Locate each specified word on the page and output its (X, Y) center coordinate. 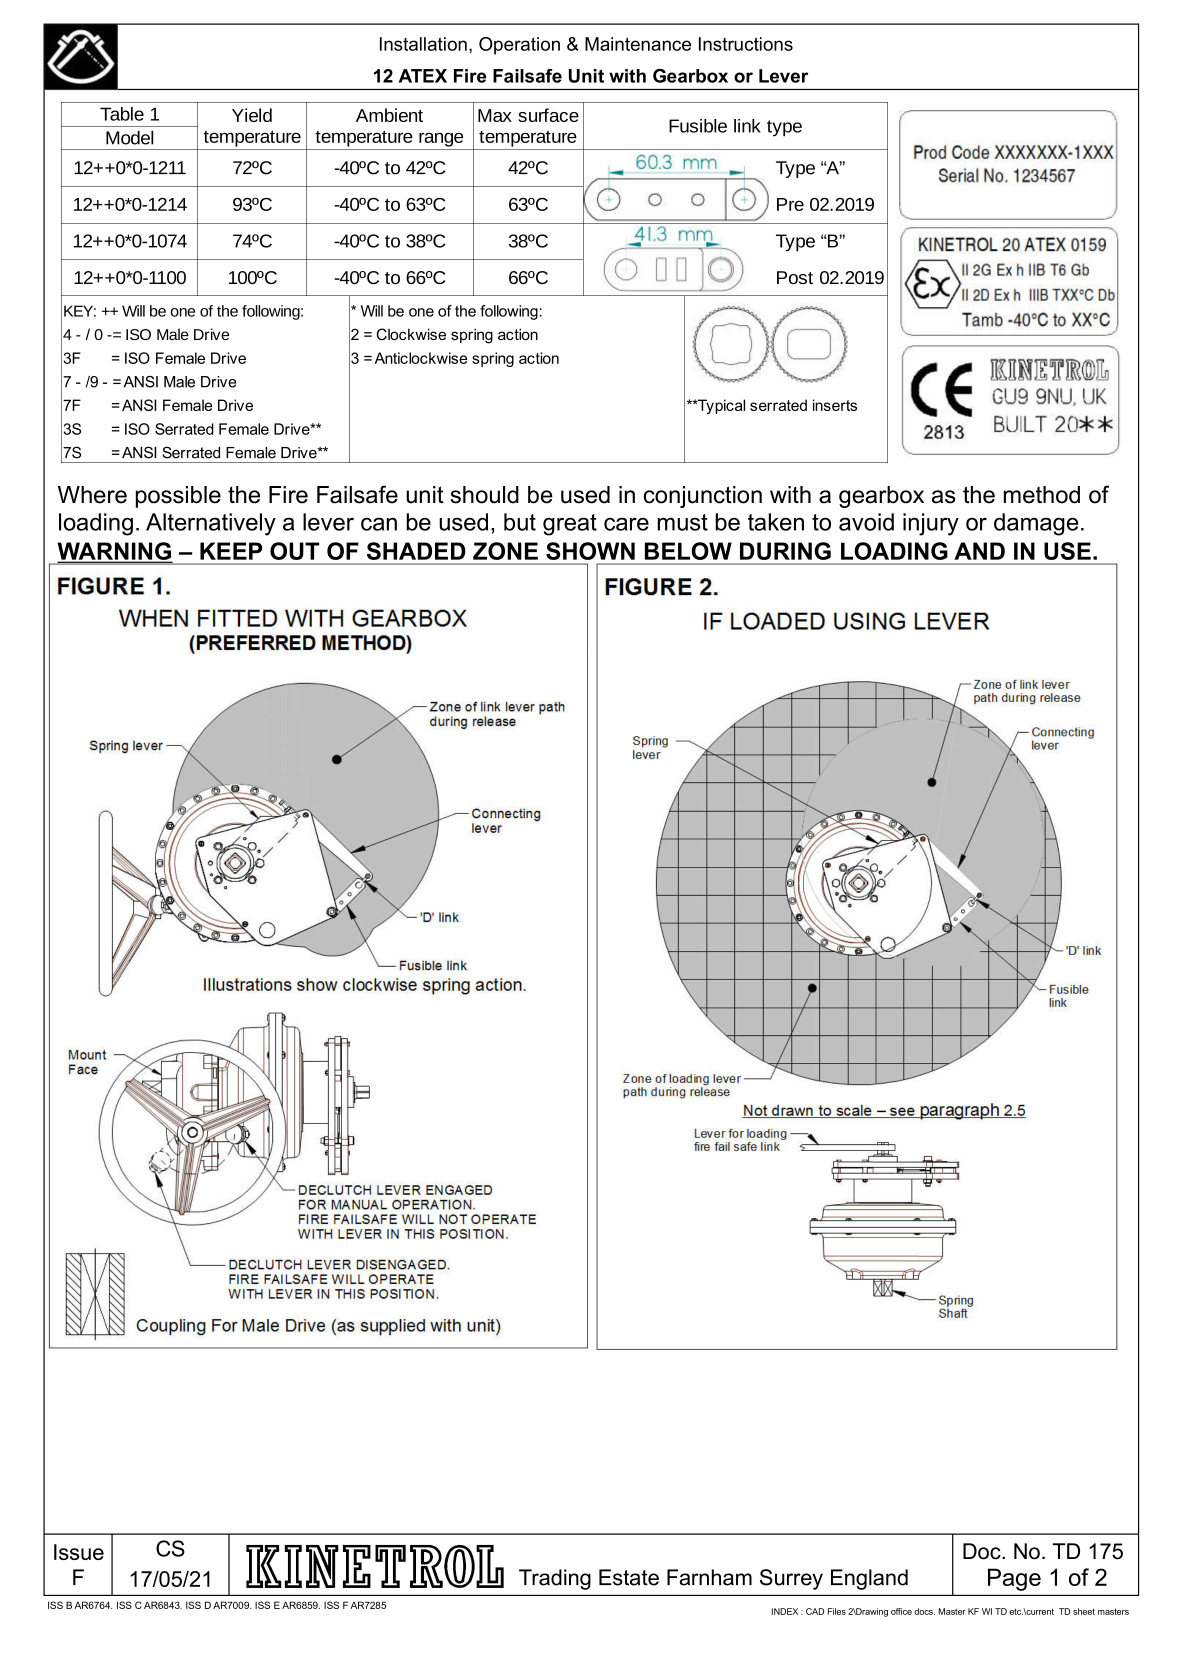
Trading (555, 1579)
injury (931, 524)
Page (1014, 1579)
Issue (79, 1552)
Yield (252, 115)
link (747, 126)
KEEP (231, 551)
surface (548, 115)
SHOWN (590, 551)
